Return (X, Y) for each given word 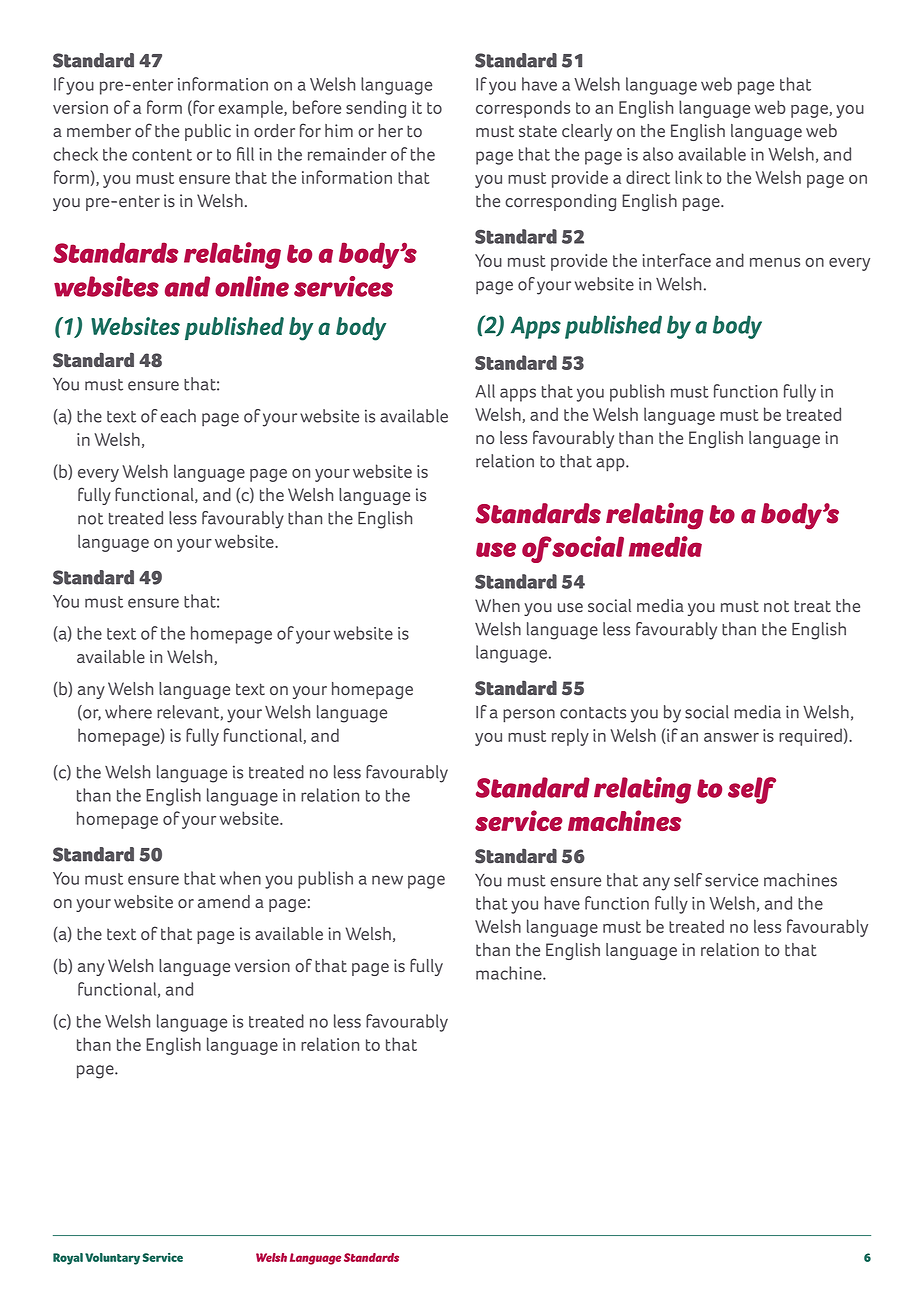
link (689, 177)
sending (376, 109)
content (162, 155)
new (387, 880)
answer (731, 737)
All (485, 391)
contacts (593, 713)
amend (224, 901)
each (178, 416)
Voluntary (112, 1259)
